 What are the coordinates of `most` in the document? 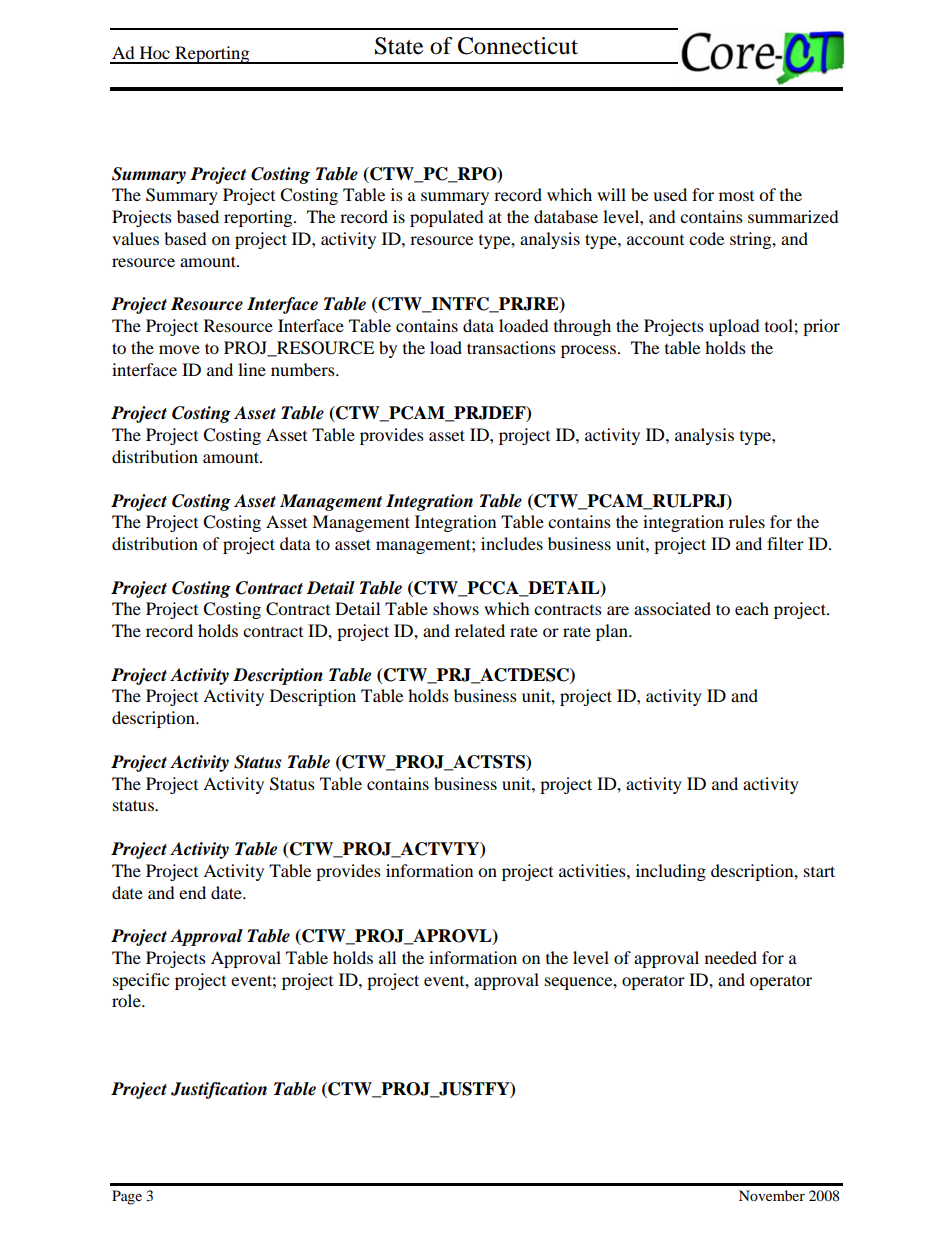 It's located at (736, 196).
